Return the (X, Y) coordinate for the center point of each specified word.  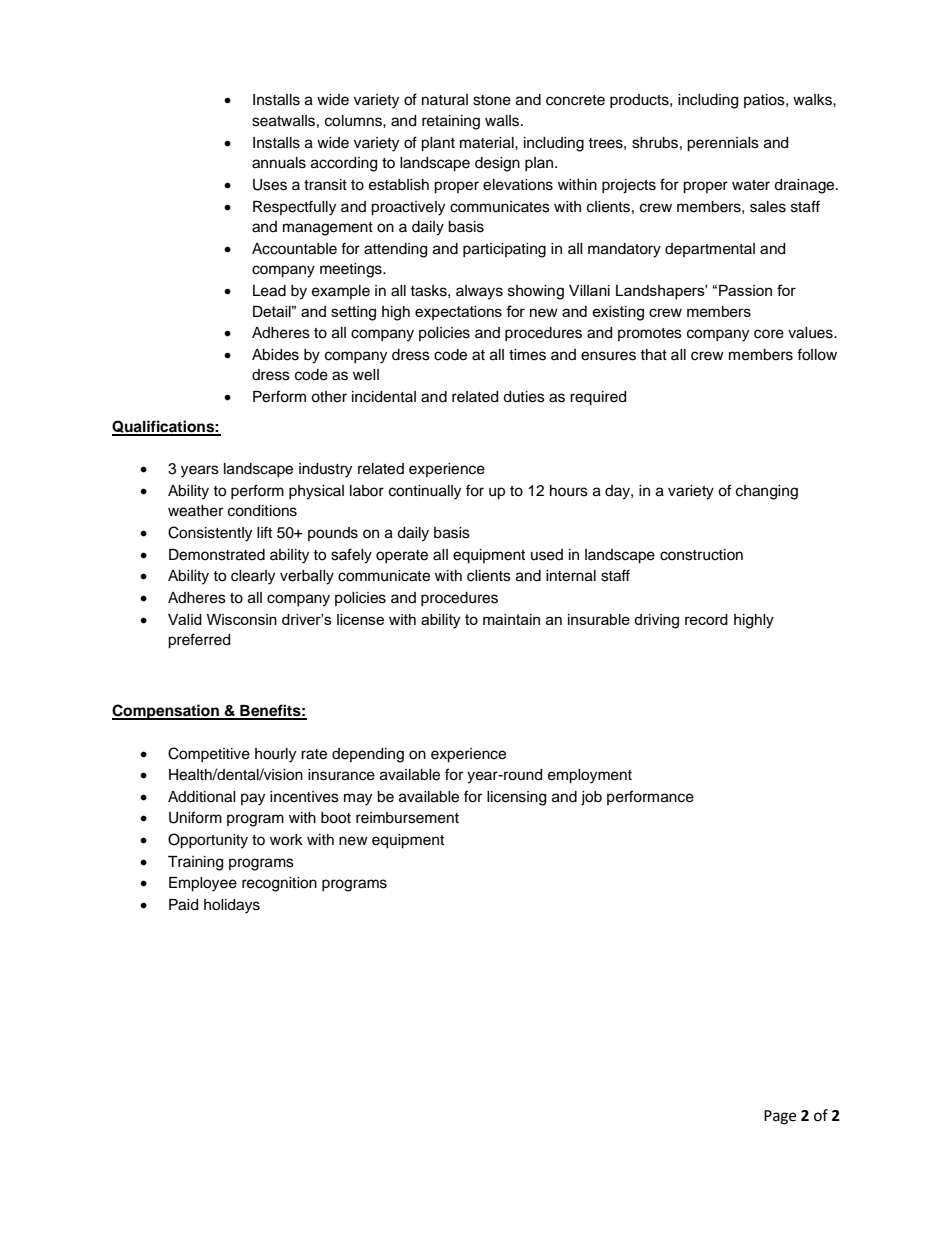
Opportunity (208, 841)
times (527, 355)
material (488, 143)
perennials (723, 144)
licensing (516, 798)
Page (780, 1117)
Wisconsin (242, 619)
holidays (232, 906)
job (591, 798)
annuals (279, 163)
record (706, 619)
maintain (511, 619)
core (769, 334)
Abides (275, 355)
